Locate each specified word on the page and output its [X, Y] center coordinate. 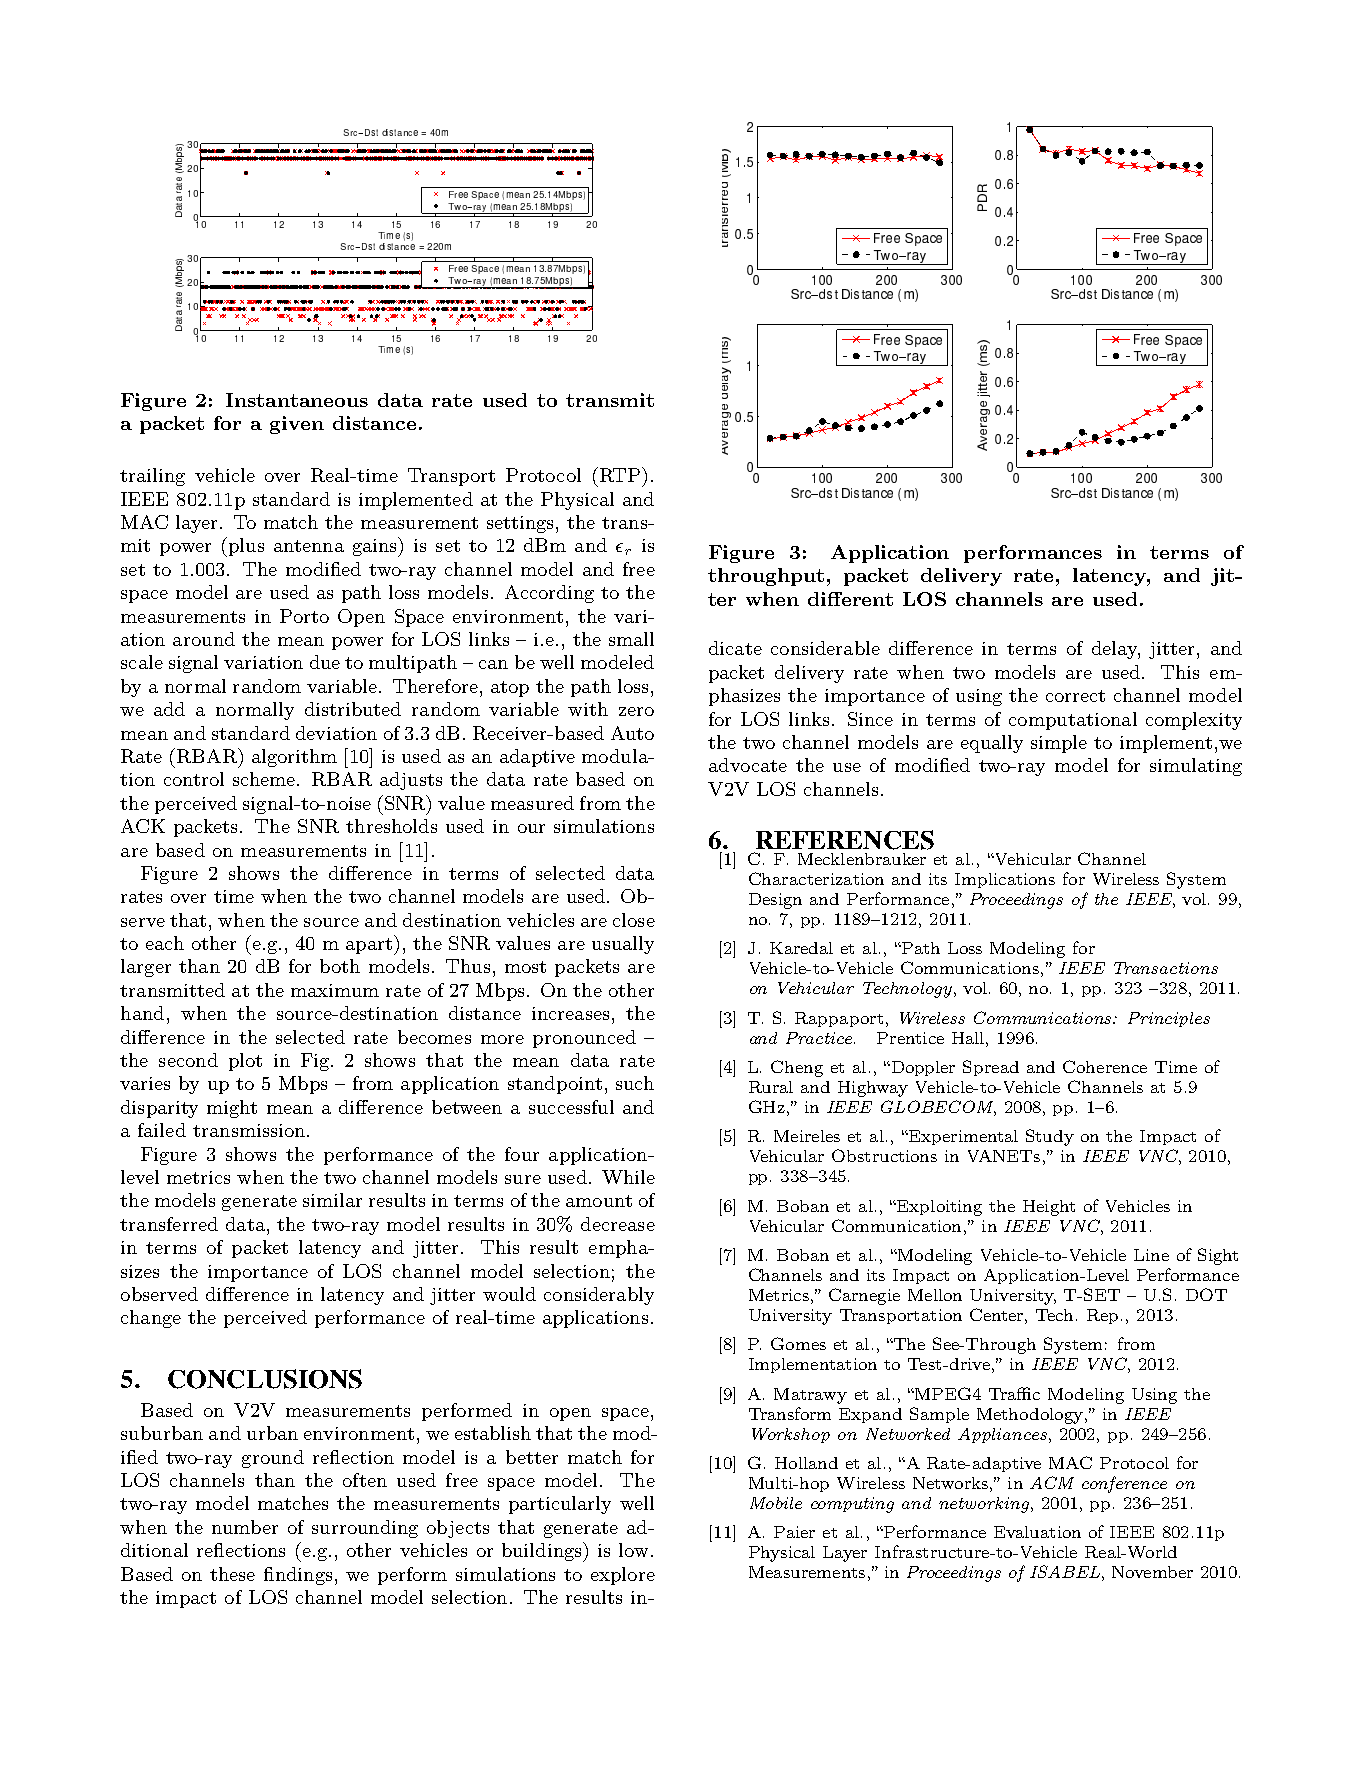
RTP [618, 474]
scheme [265, 779]
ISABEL [1065, 1571]
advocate [748, 765]
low [633, 1550]
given [297, 425]
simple [1059, 744]
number [245, 1527]
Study [1050, 1137]
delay [1115, 650]
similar [332, 1200]
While [628, 1177]
